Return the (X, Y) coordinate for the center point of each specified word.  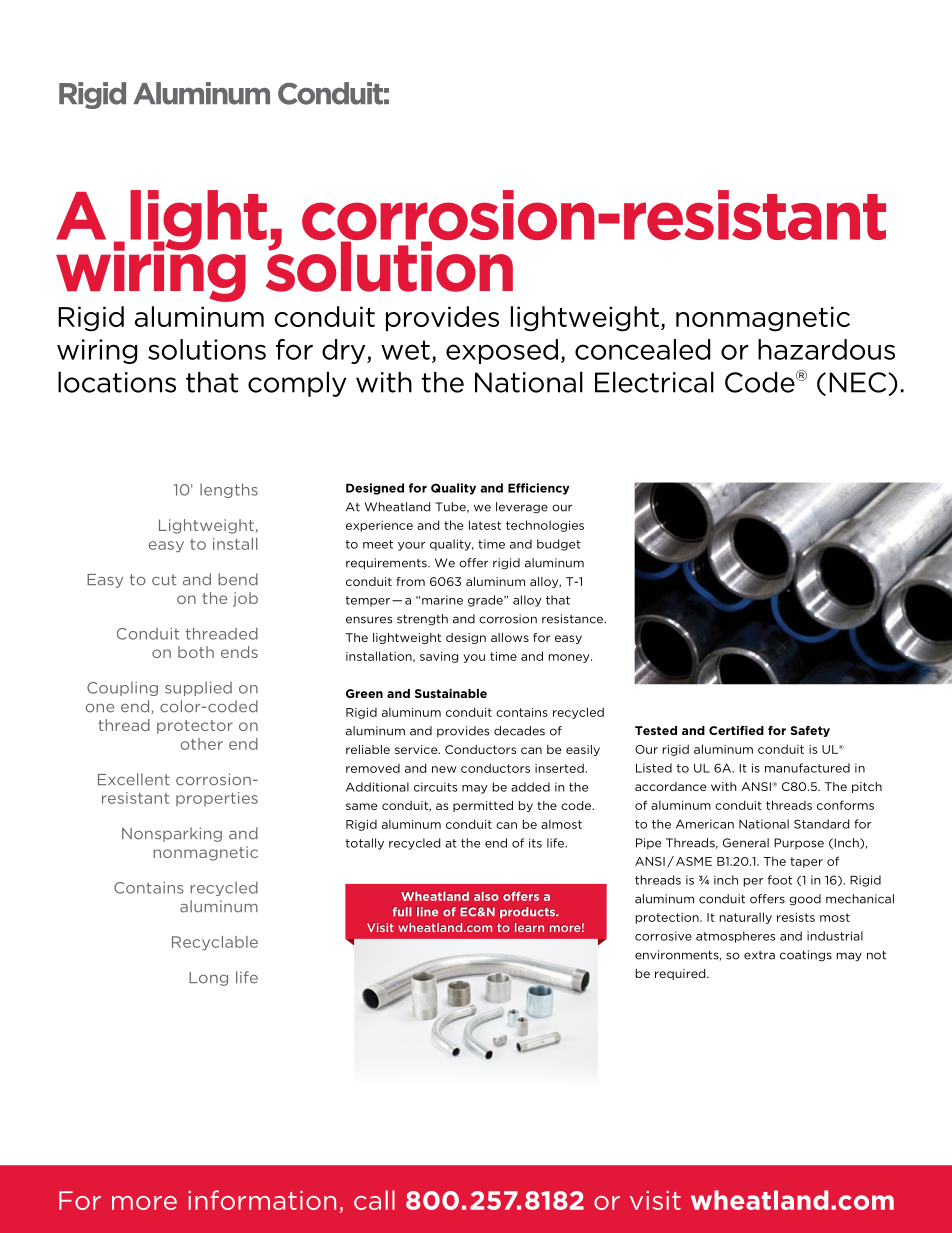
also (486, 896)
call (374, 1200)
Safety (810, 731)
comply (297, 384)
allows (510, 637)
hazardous (826, 349)
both (196, 652)
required (681, 974)
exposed (502, 351)
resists (796, 917)
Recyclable (215, 943)
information (262, 1200)
